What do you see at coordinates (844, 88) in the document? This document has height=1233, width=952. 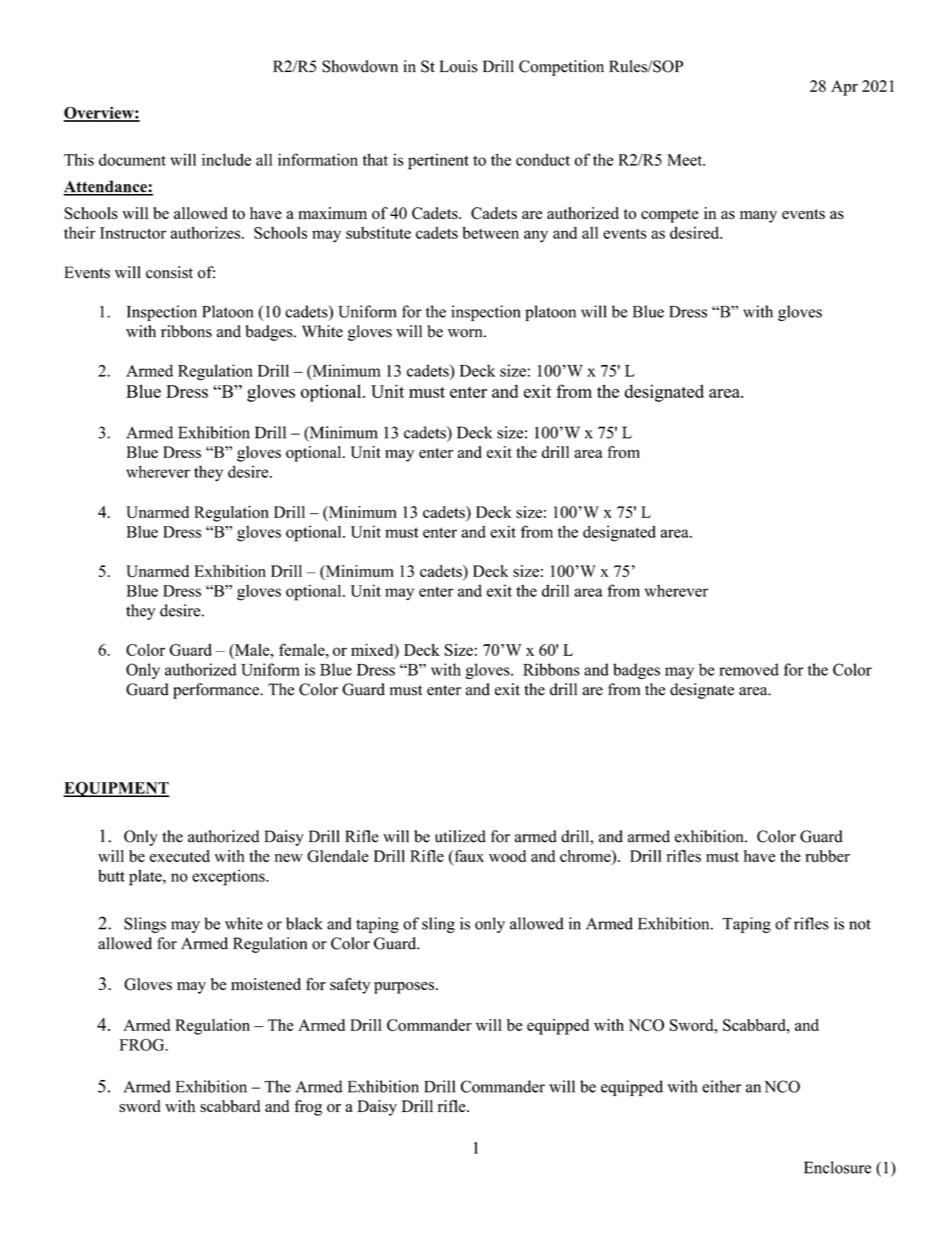 I see `Apr` at bounding box center [844, 88].
